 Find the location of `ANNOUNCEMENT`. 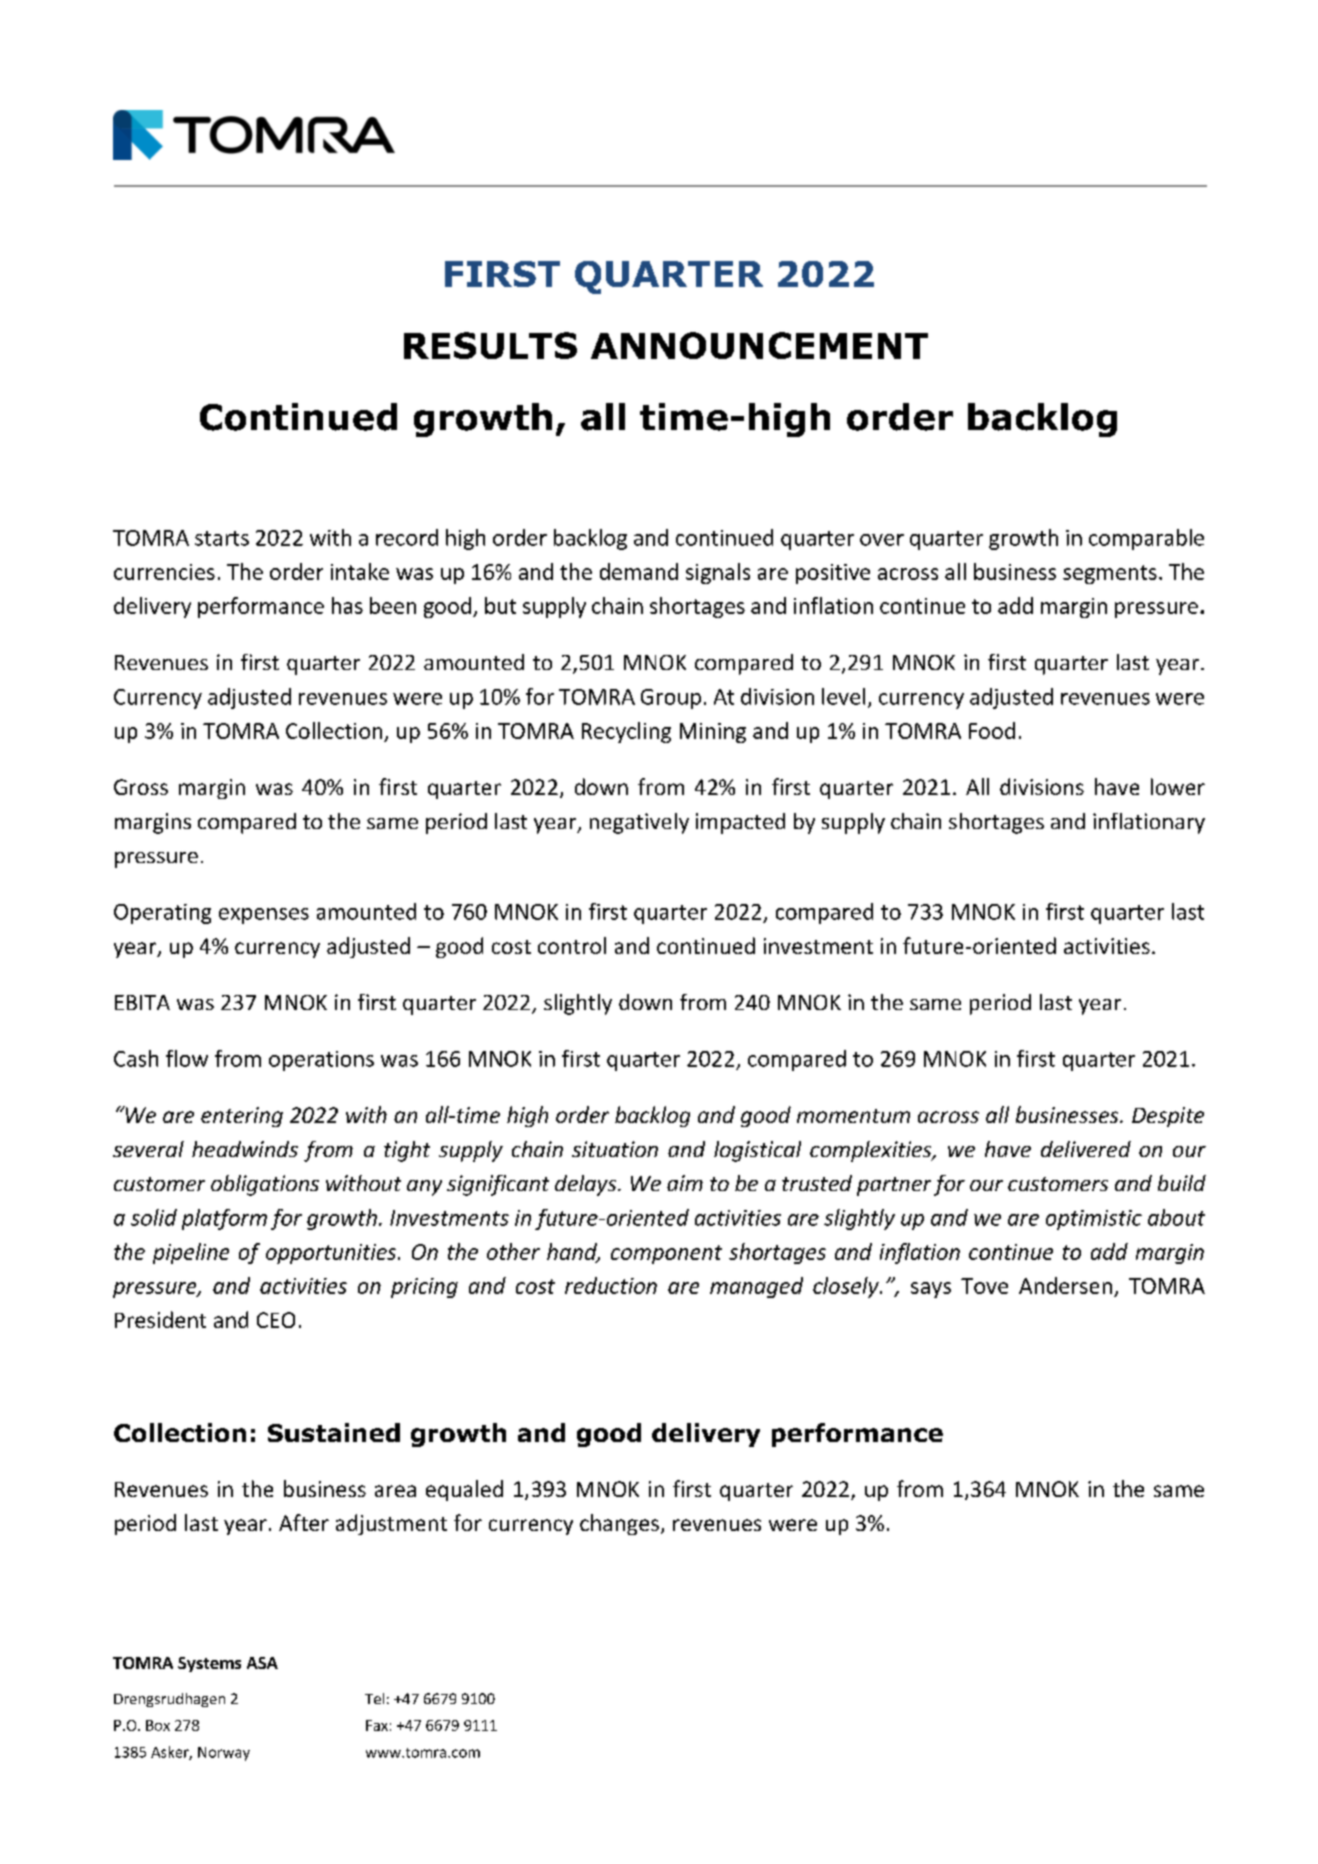

ANNOUNCEMENT is located at coordinates (759, 345).
